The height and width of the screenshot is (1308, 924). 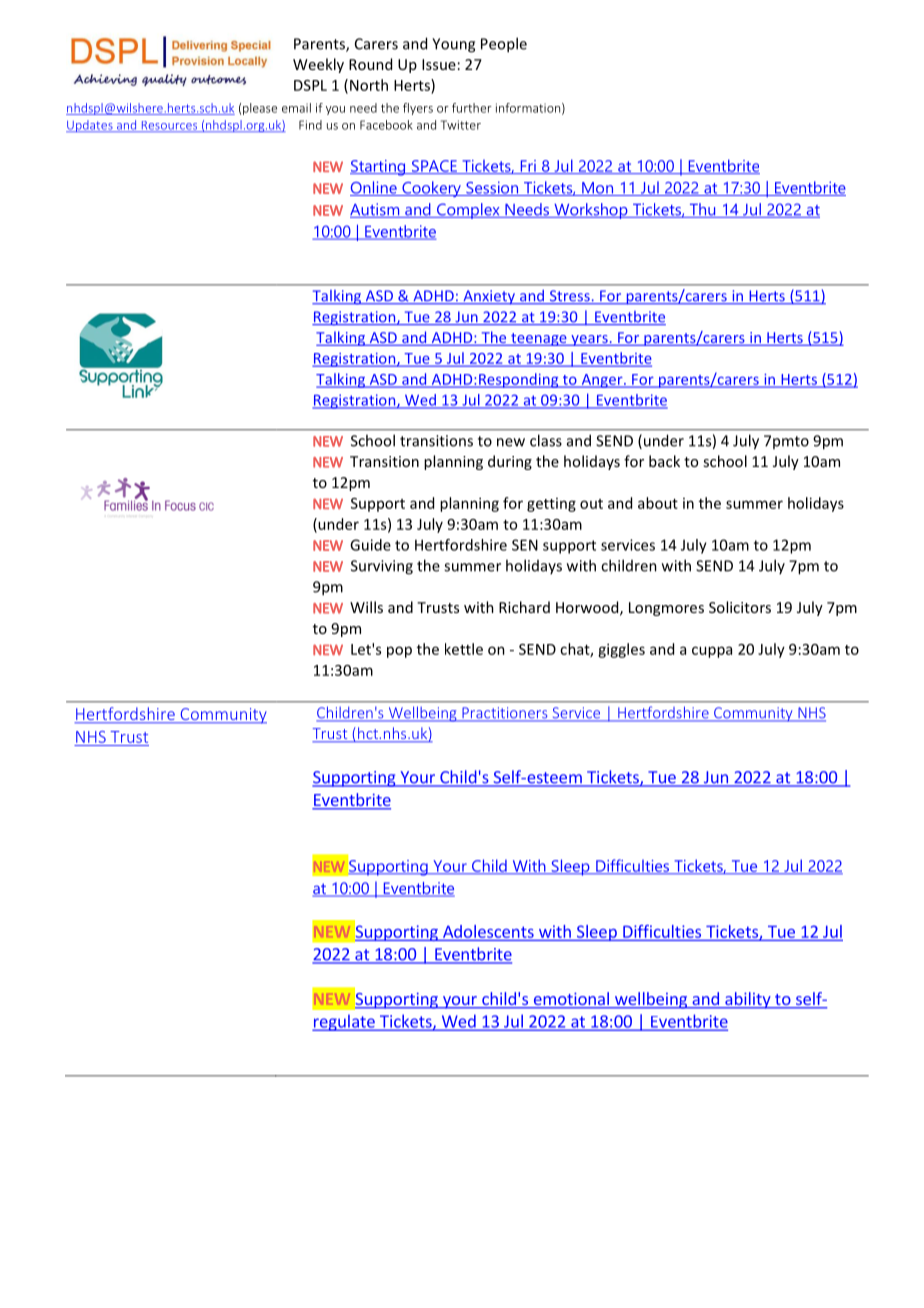 What do you see at coordinates (571, 1000) in the screenshot?
I see `emotional` at bounding box center [571, 1000].
